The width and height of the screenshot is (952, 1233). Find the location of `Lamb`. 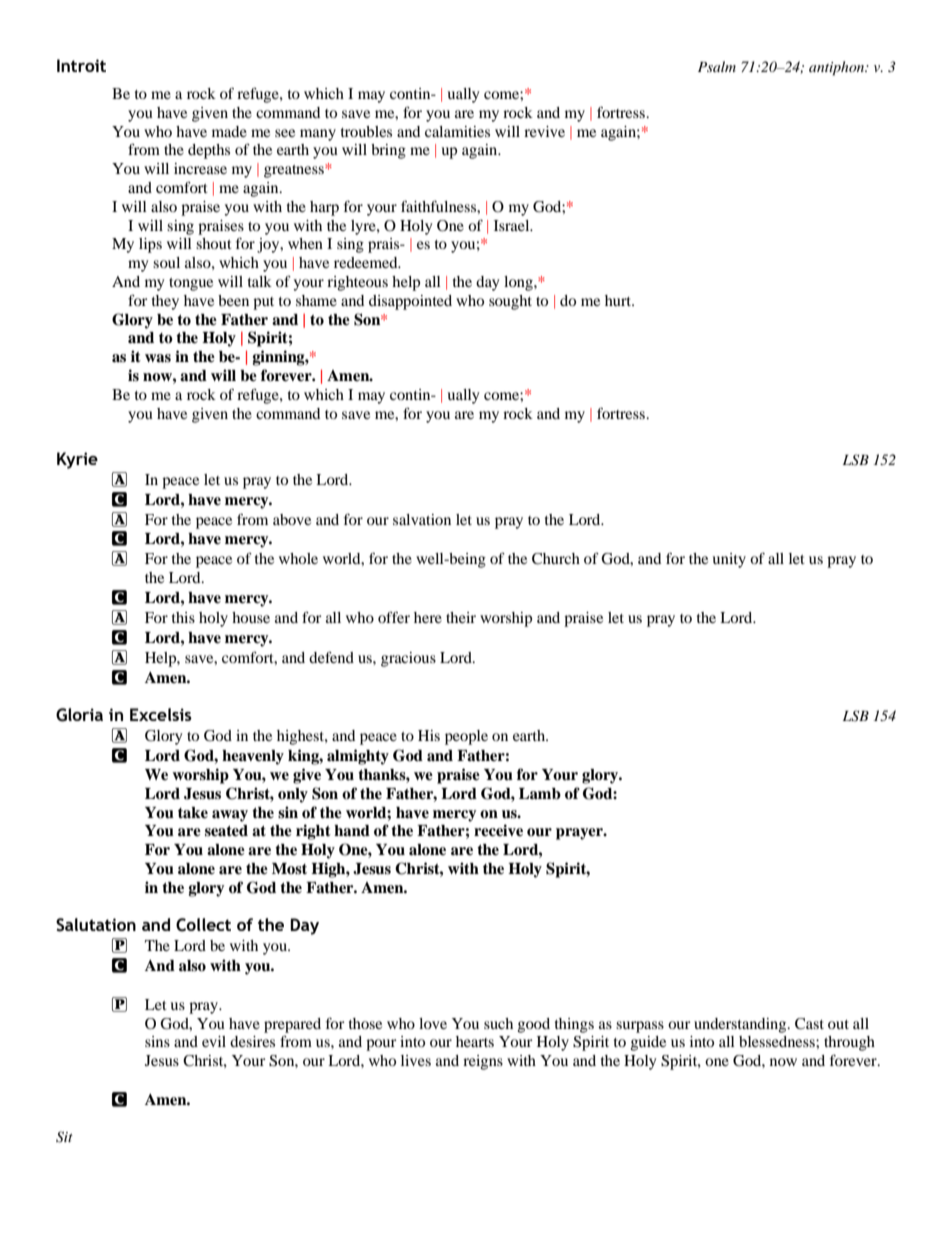

Lamb is located at coordinates (540, 794).
